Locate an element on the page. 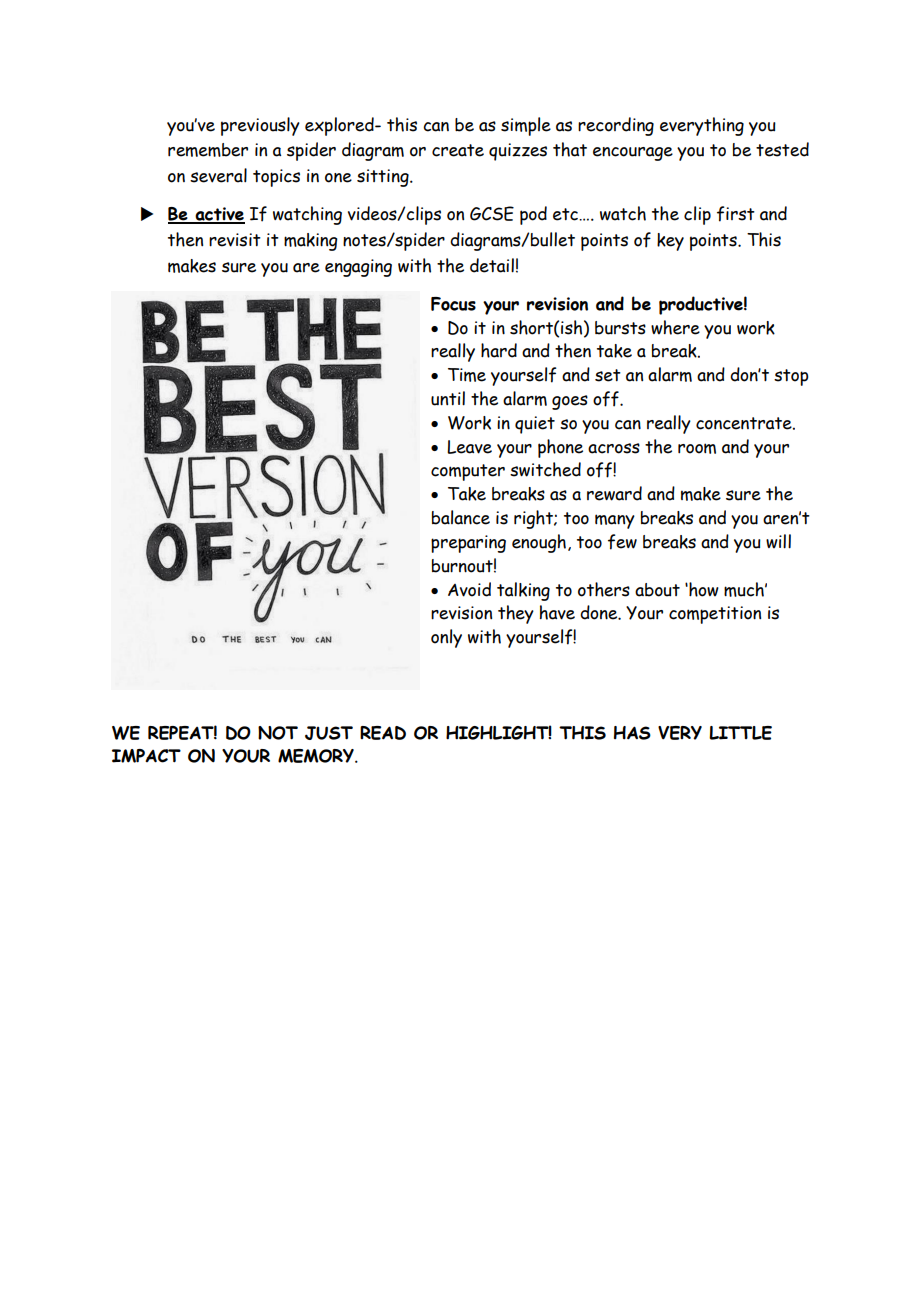 This image has width=924, height=1308. balance is located at coordinates (461, 517).
